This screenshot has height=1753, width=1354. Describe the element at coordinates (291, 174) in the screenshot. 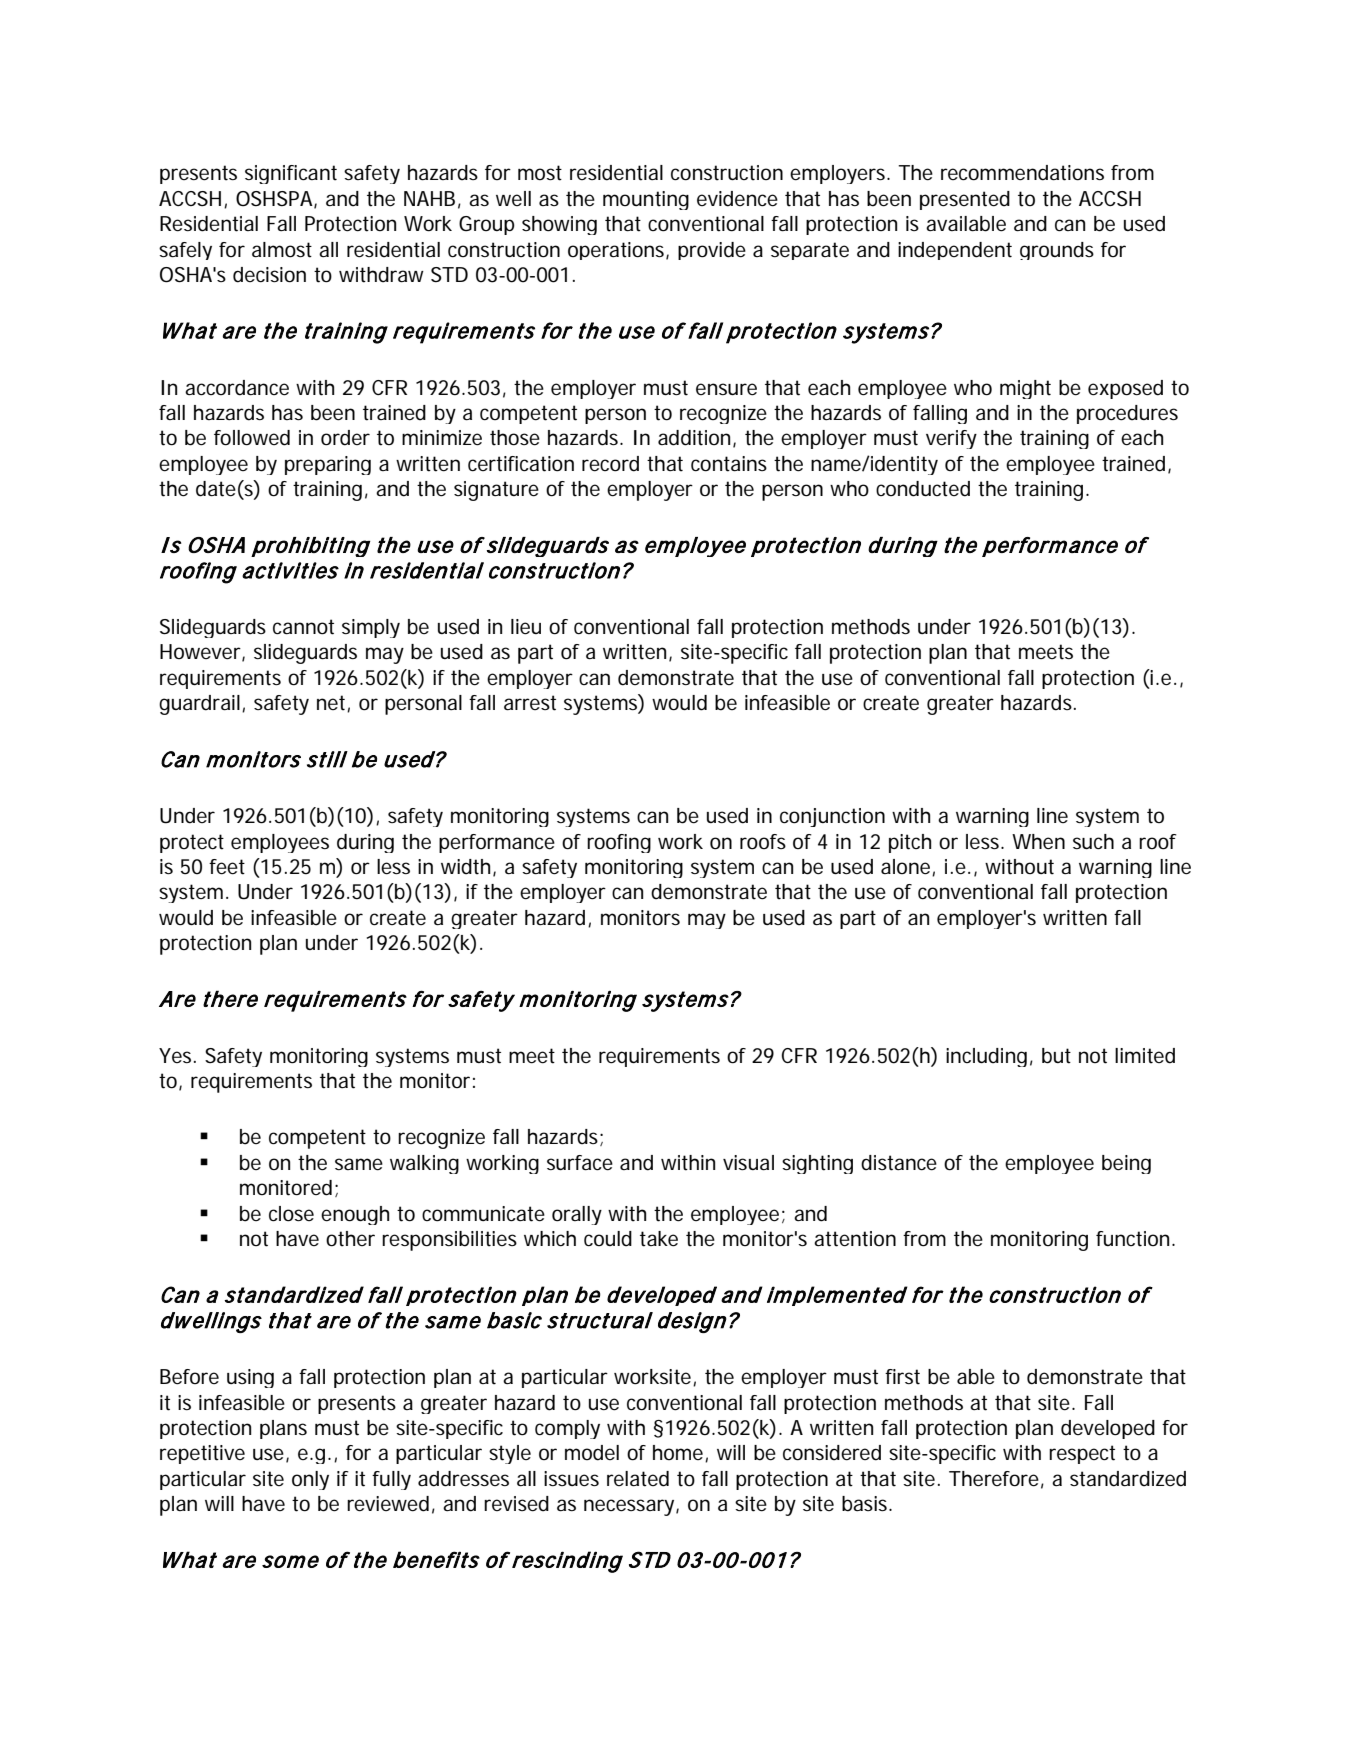

I see `significant` at that location.
